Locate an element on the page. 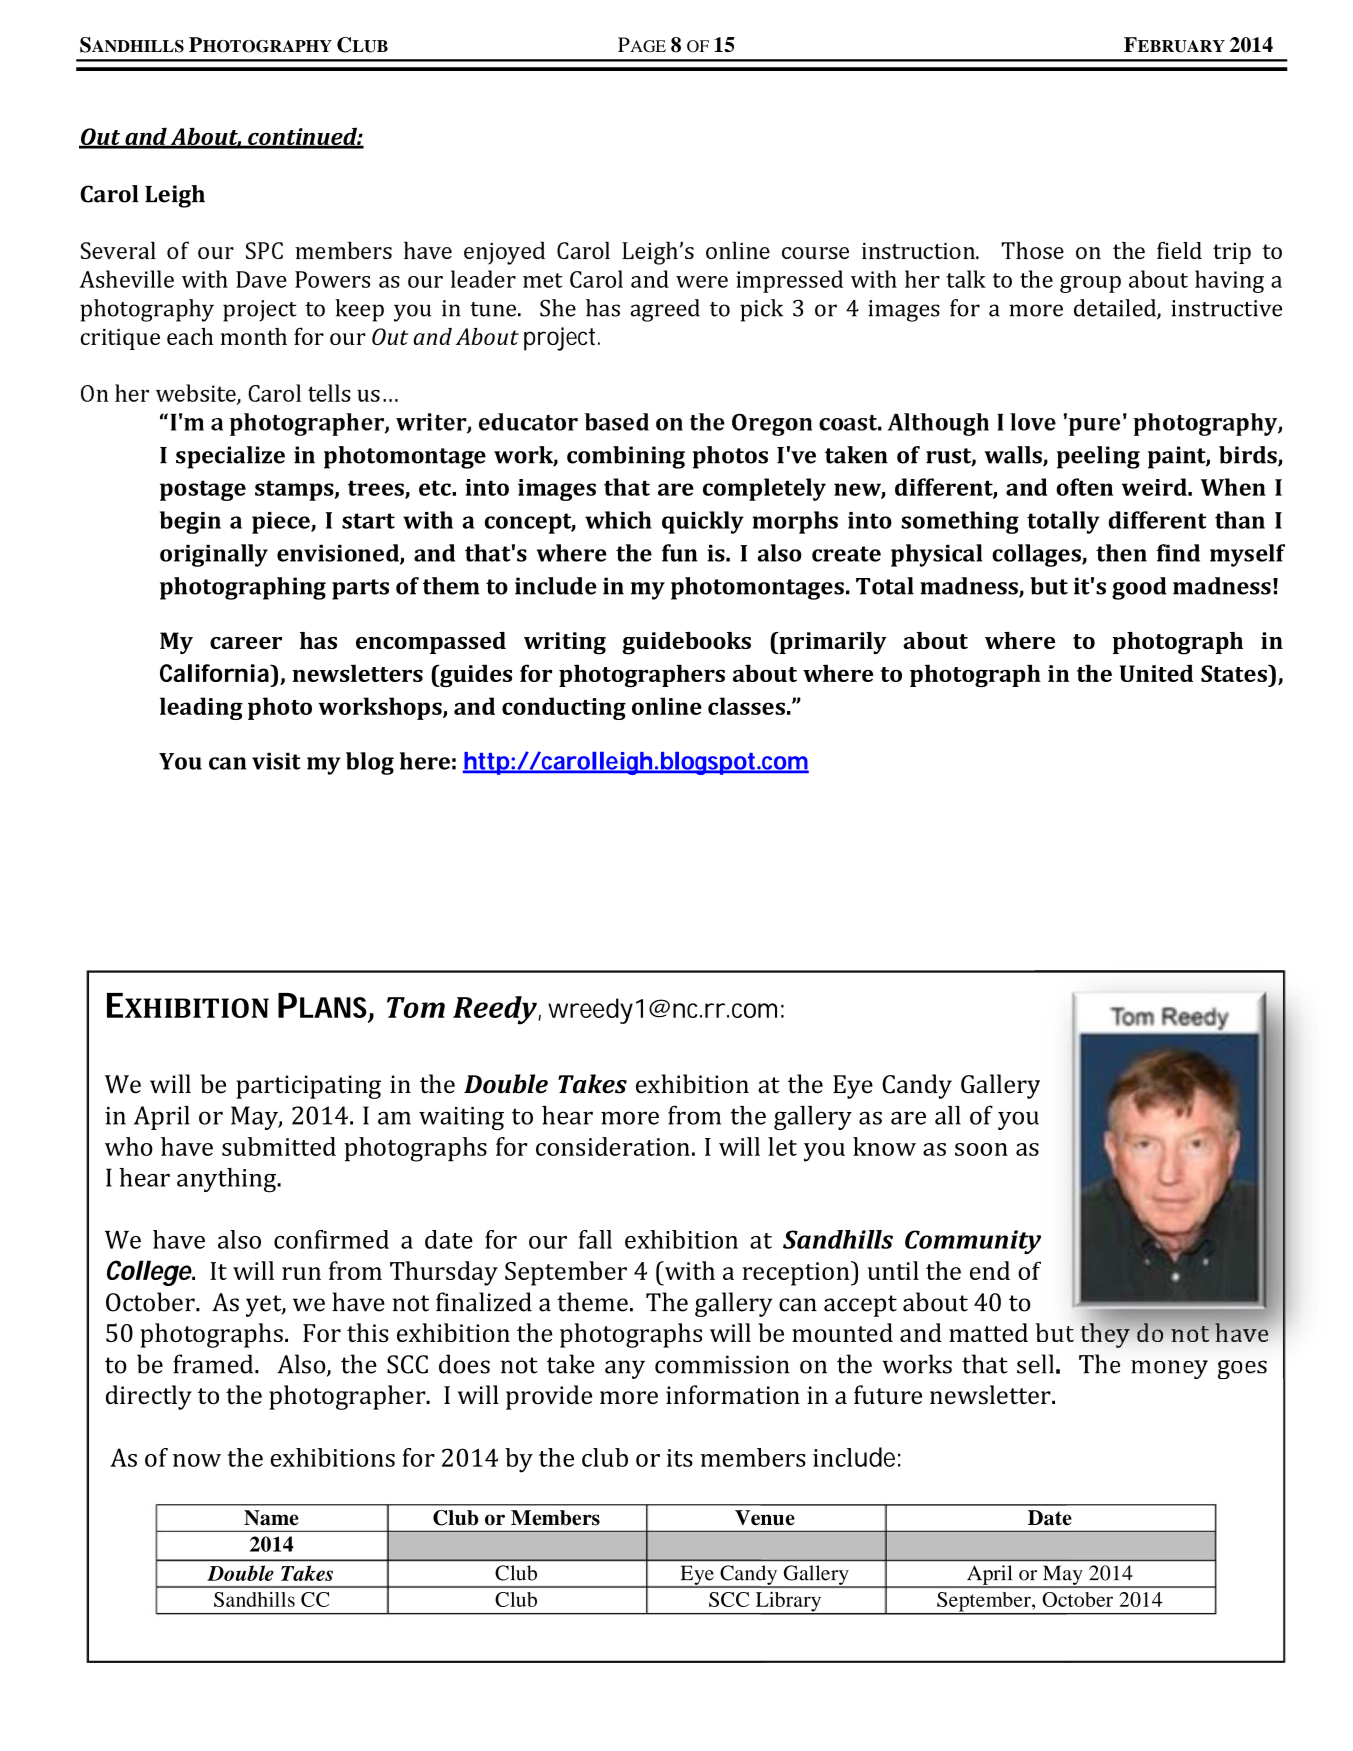 This image has height=1751, width=1353. fall is located at coordinates (595, 1239).
